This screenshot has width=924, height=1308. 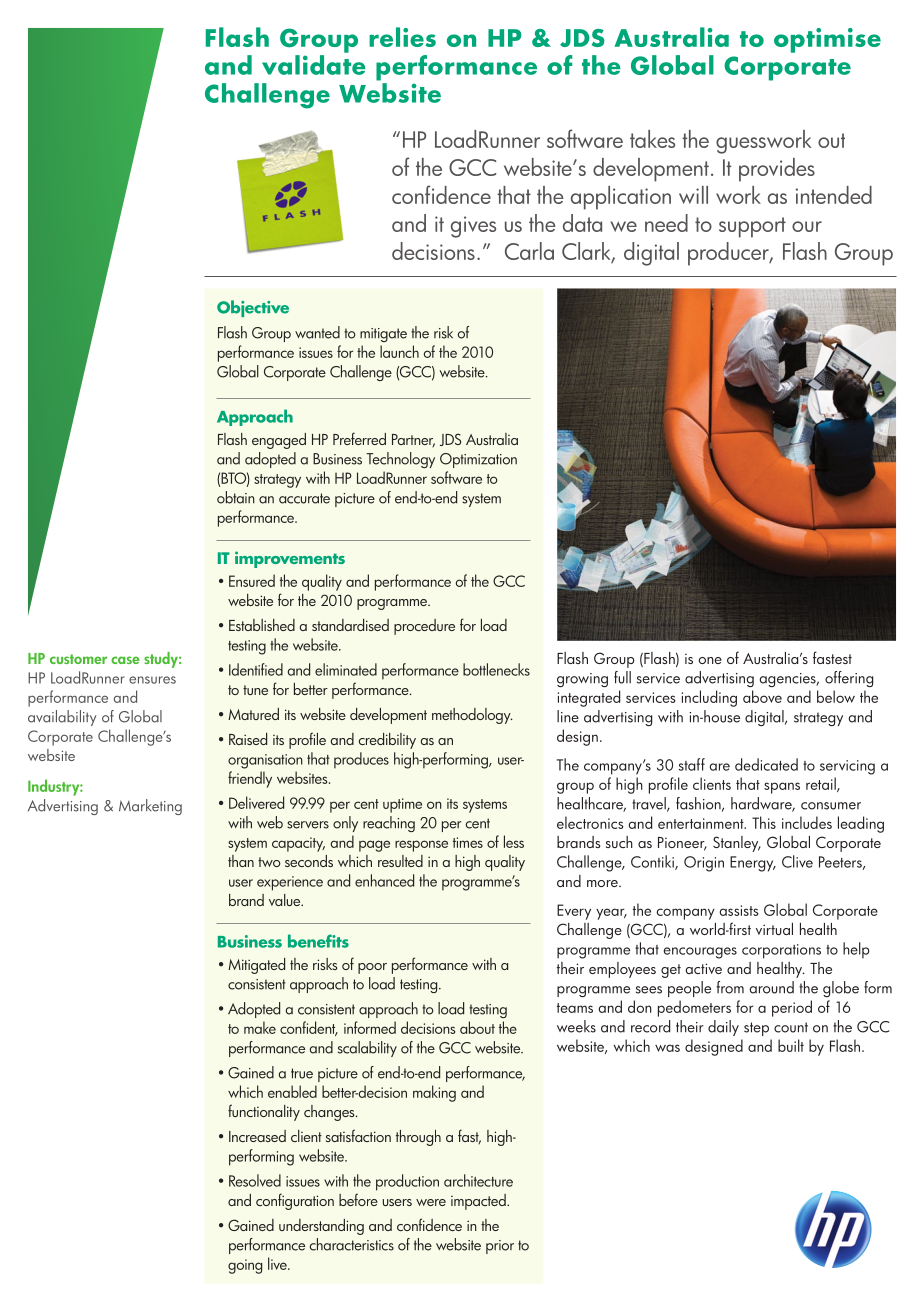 I want to click on Stanley, so click(x=737, y=844).
